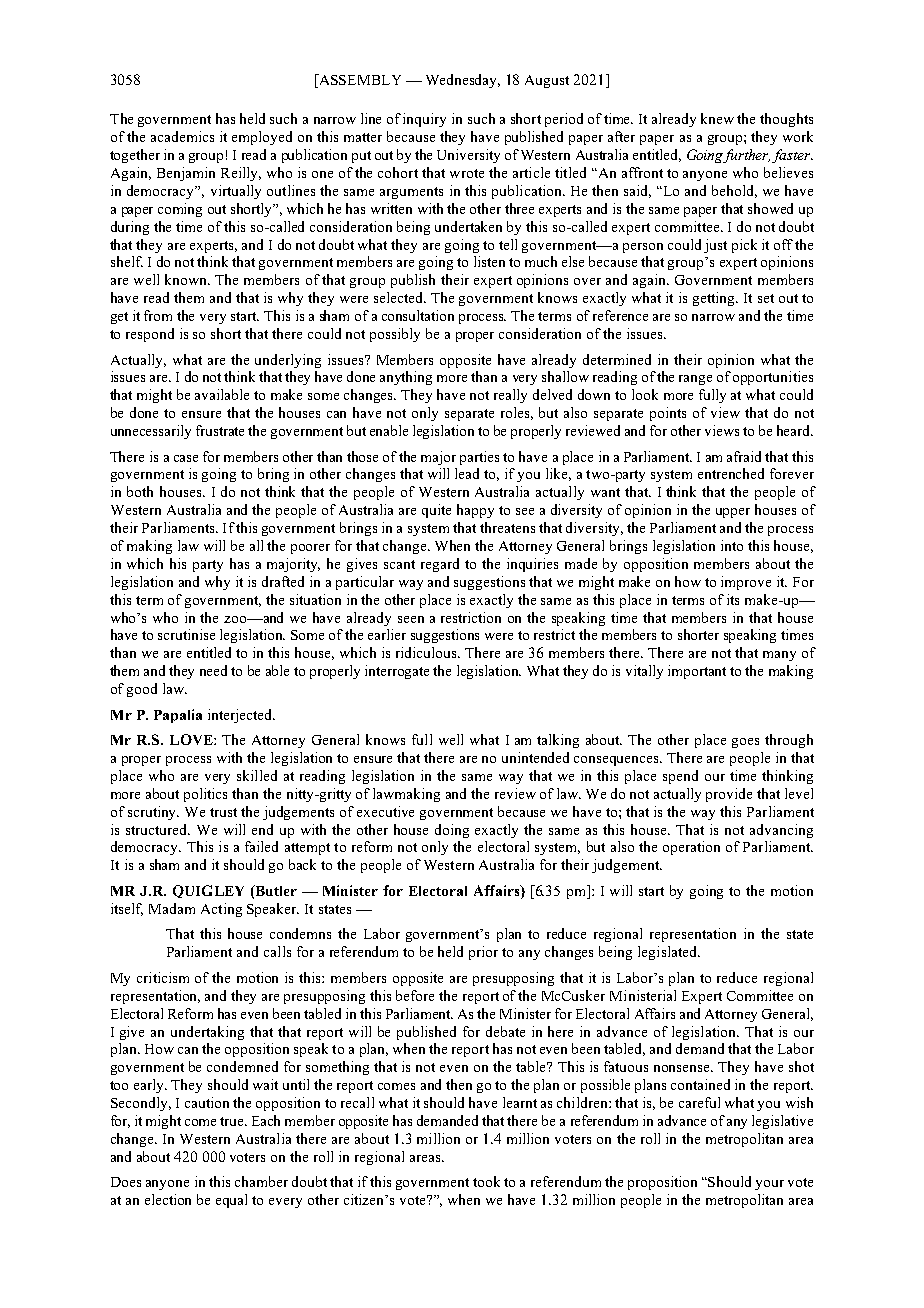 Image resolution: width=924 pixels, height=1308 pixels. Describe the element at coordinates (231, 1201) in the document. I see `equal` at that location.
